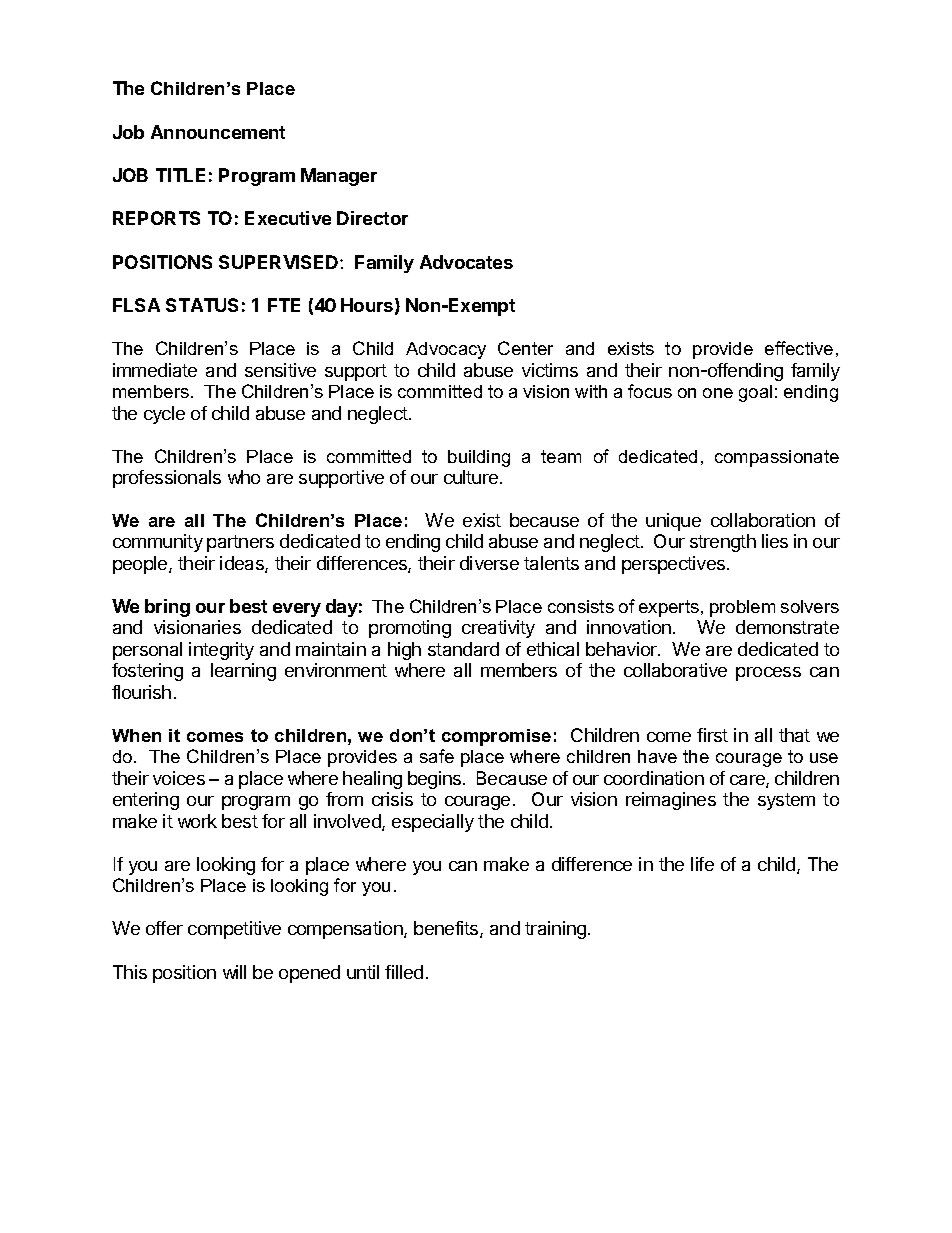 The height and width of the document is (1233, 952). What do you see at coordinates (466, 262) in the document?
I see `Advocates` at bounding box center [466, 262].
